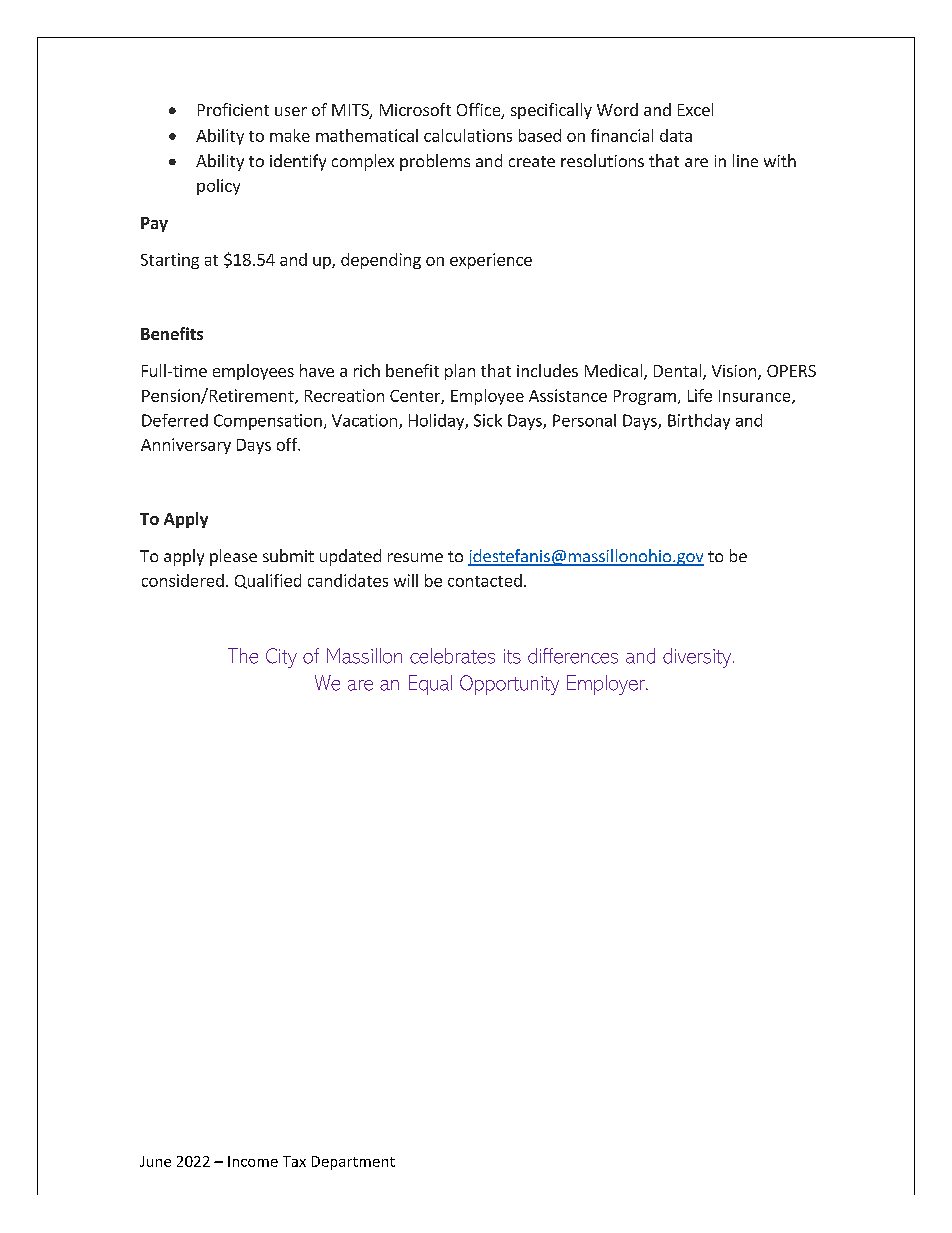 The height and width of the screenshot is (1233, 952). I want to click on Tax, so click(294, 1161).
